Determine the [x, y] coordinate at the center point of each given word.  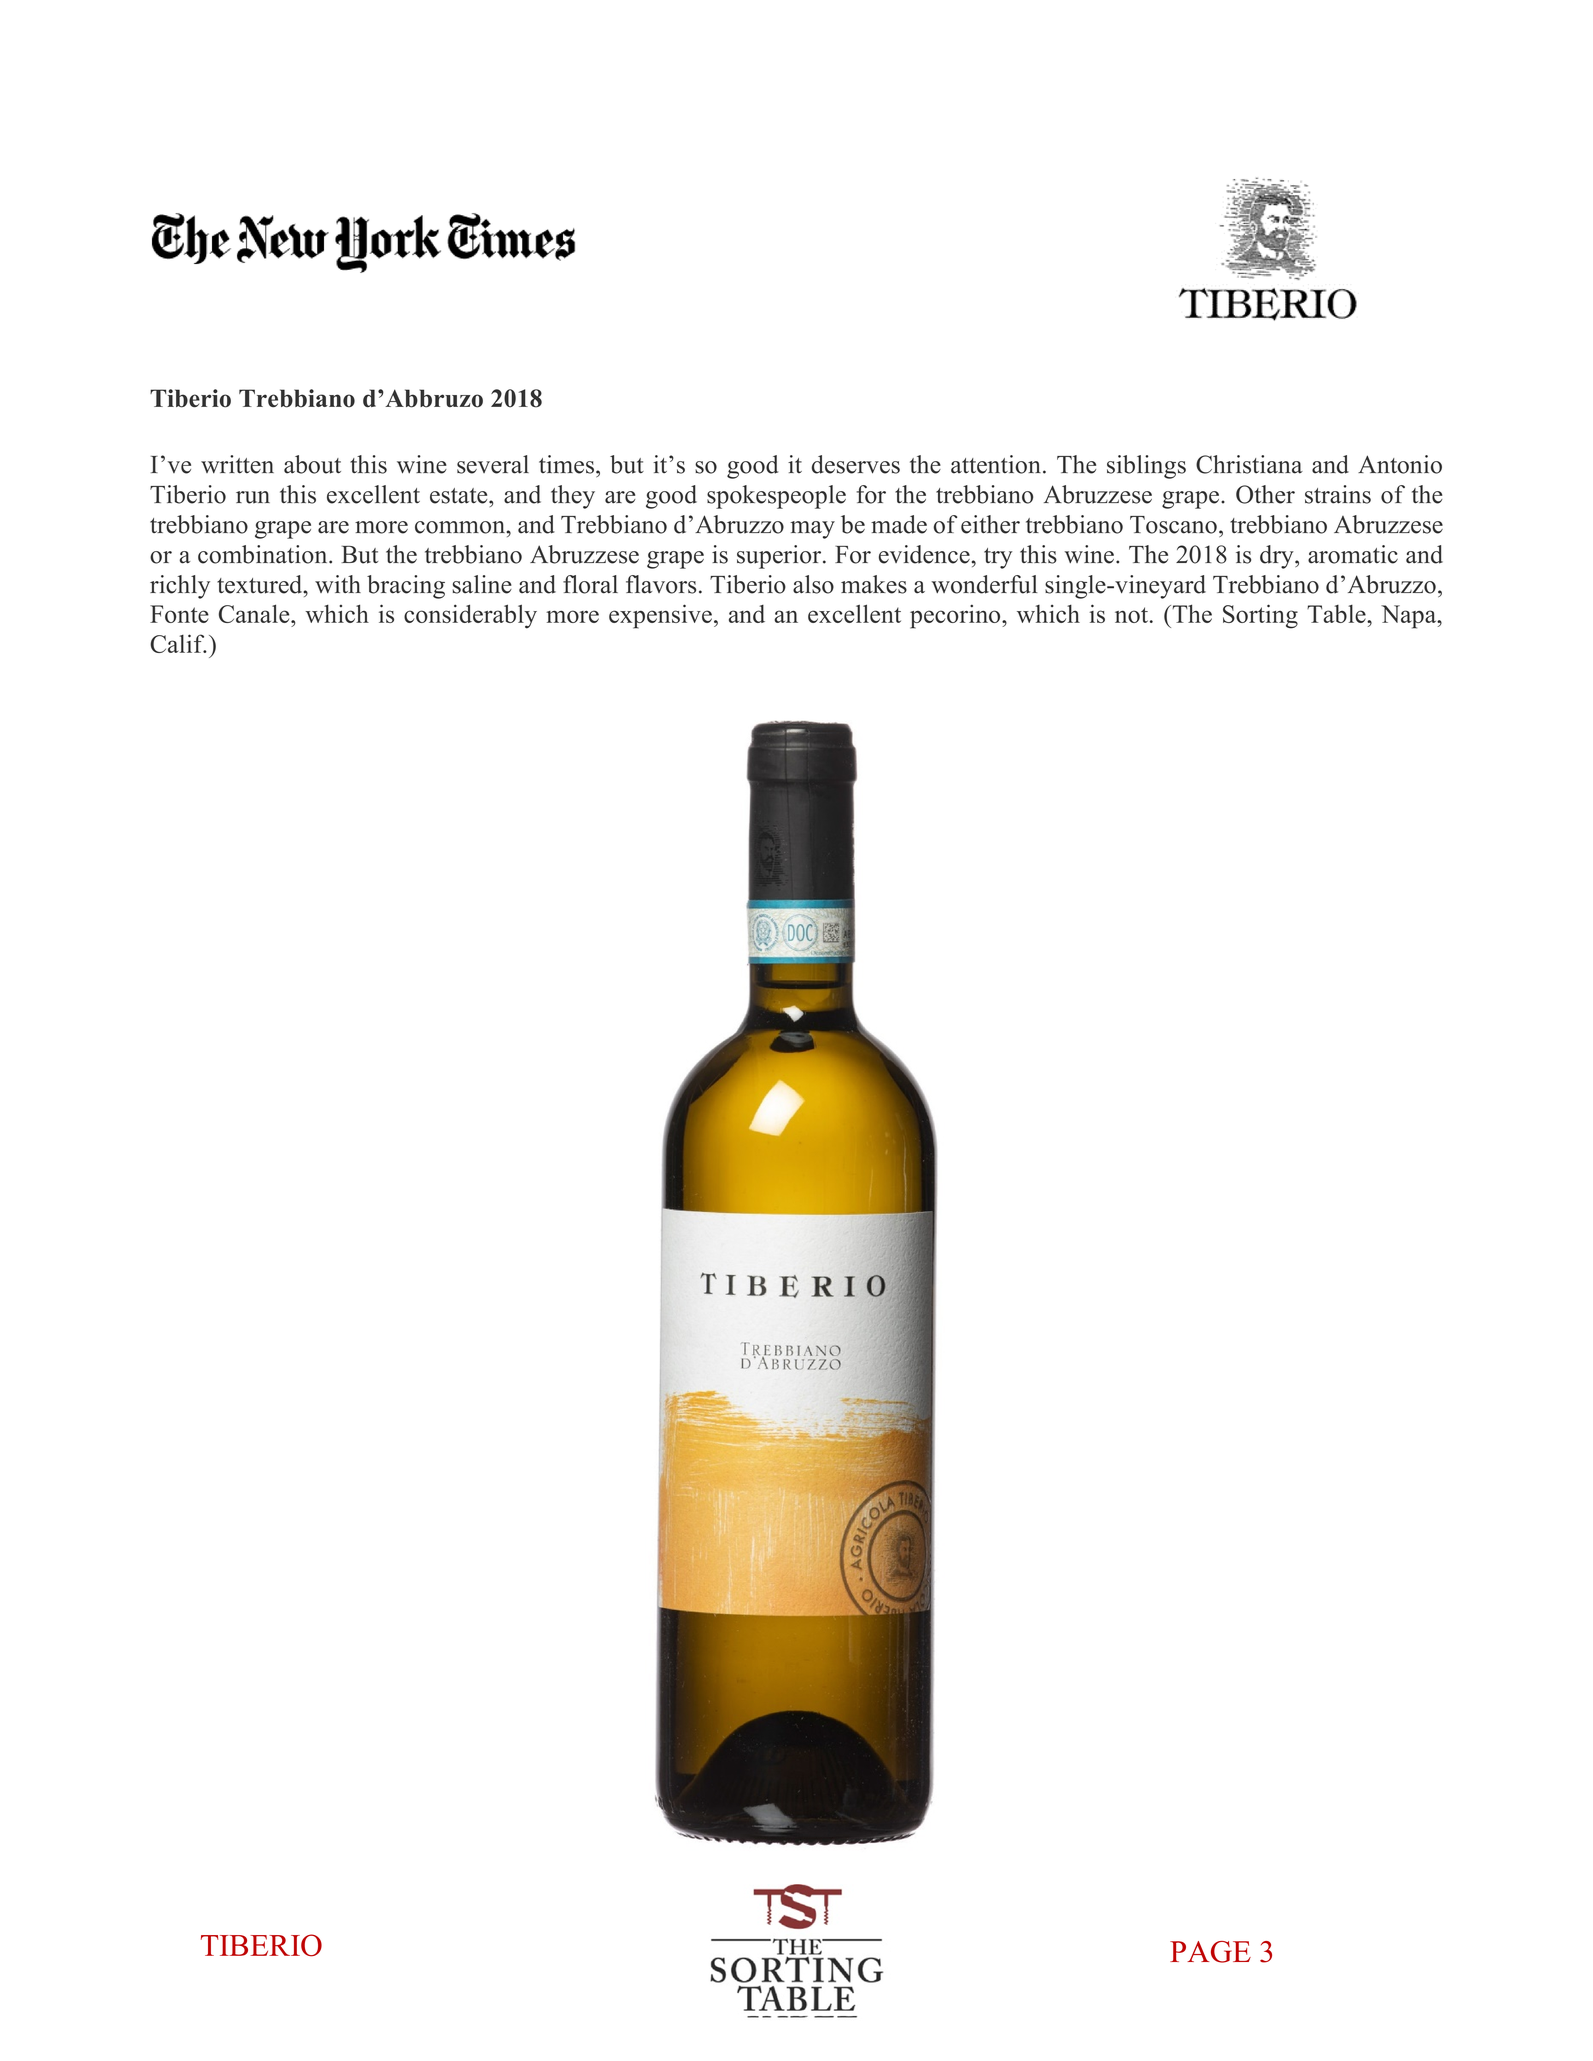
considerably [470, 616]
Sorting [1260, 616]
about [312, 464]
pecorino [956, 616]
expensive [660, 616]
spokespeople [776, 497]
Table [1337, 614]
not [1131, 615]
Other [1265, 494]
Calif [178, 643]
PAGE [1210, 1952]
